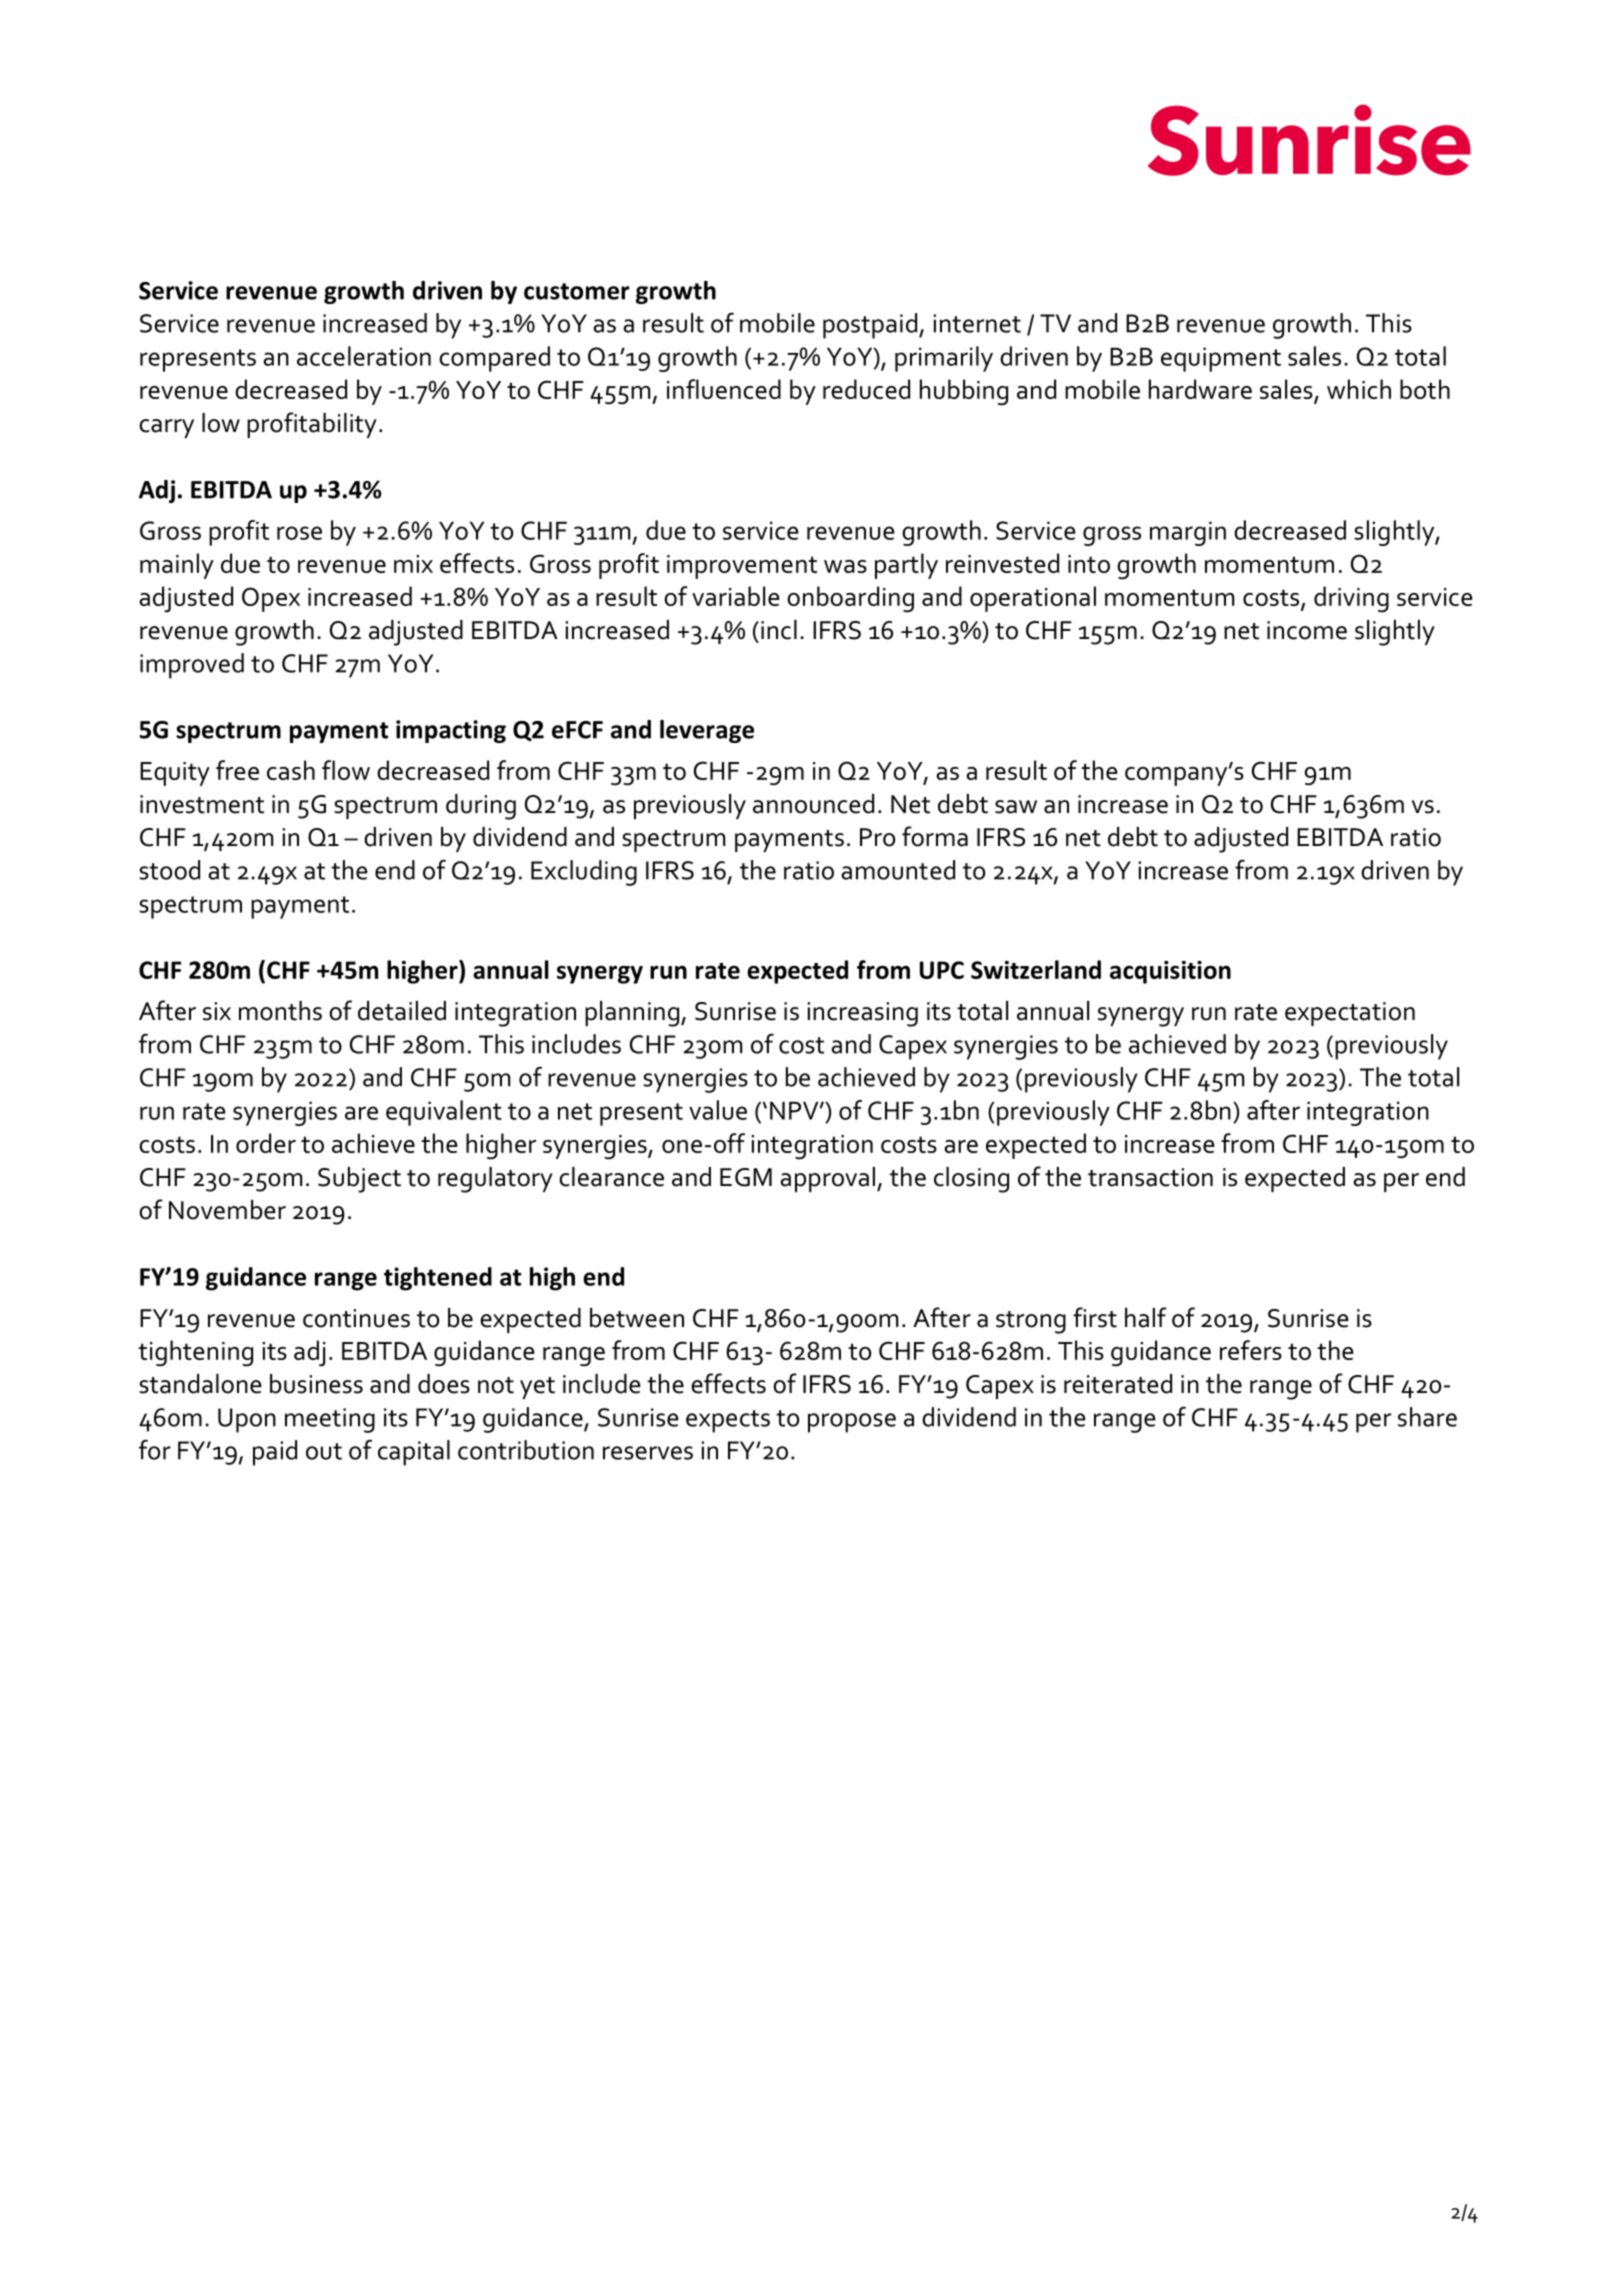  Describe the element at coordinates (1221, 359) in the screenshot. I see `equipment` at that location.
